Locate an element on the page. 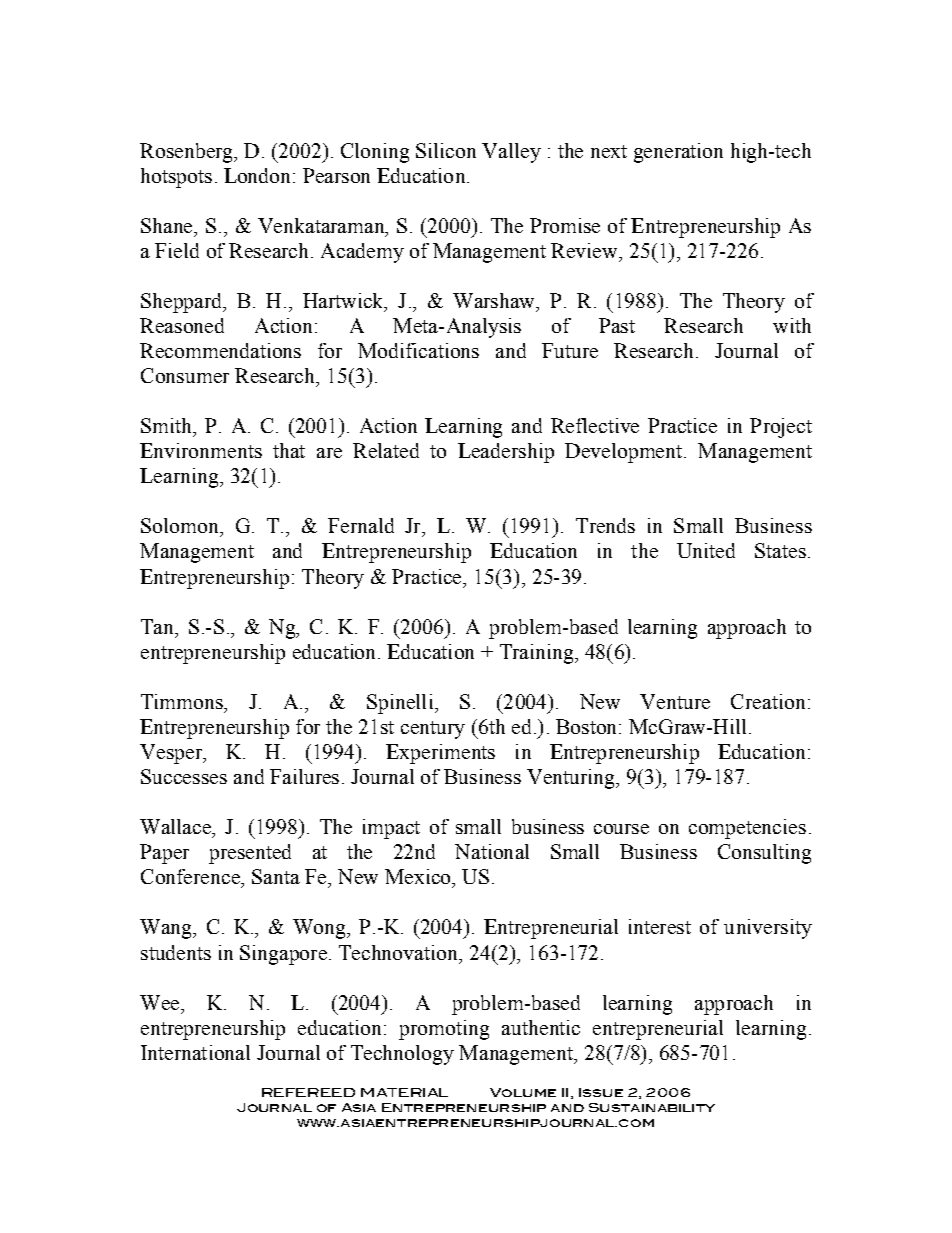 The image size is (952, 1233). Volume is located at coordinates (523, 1092).
